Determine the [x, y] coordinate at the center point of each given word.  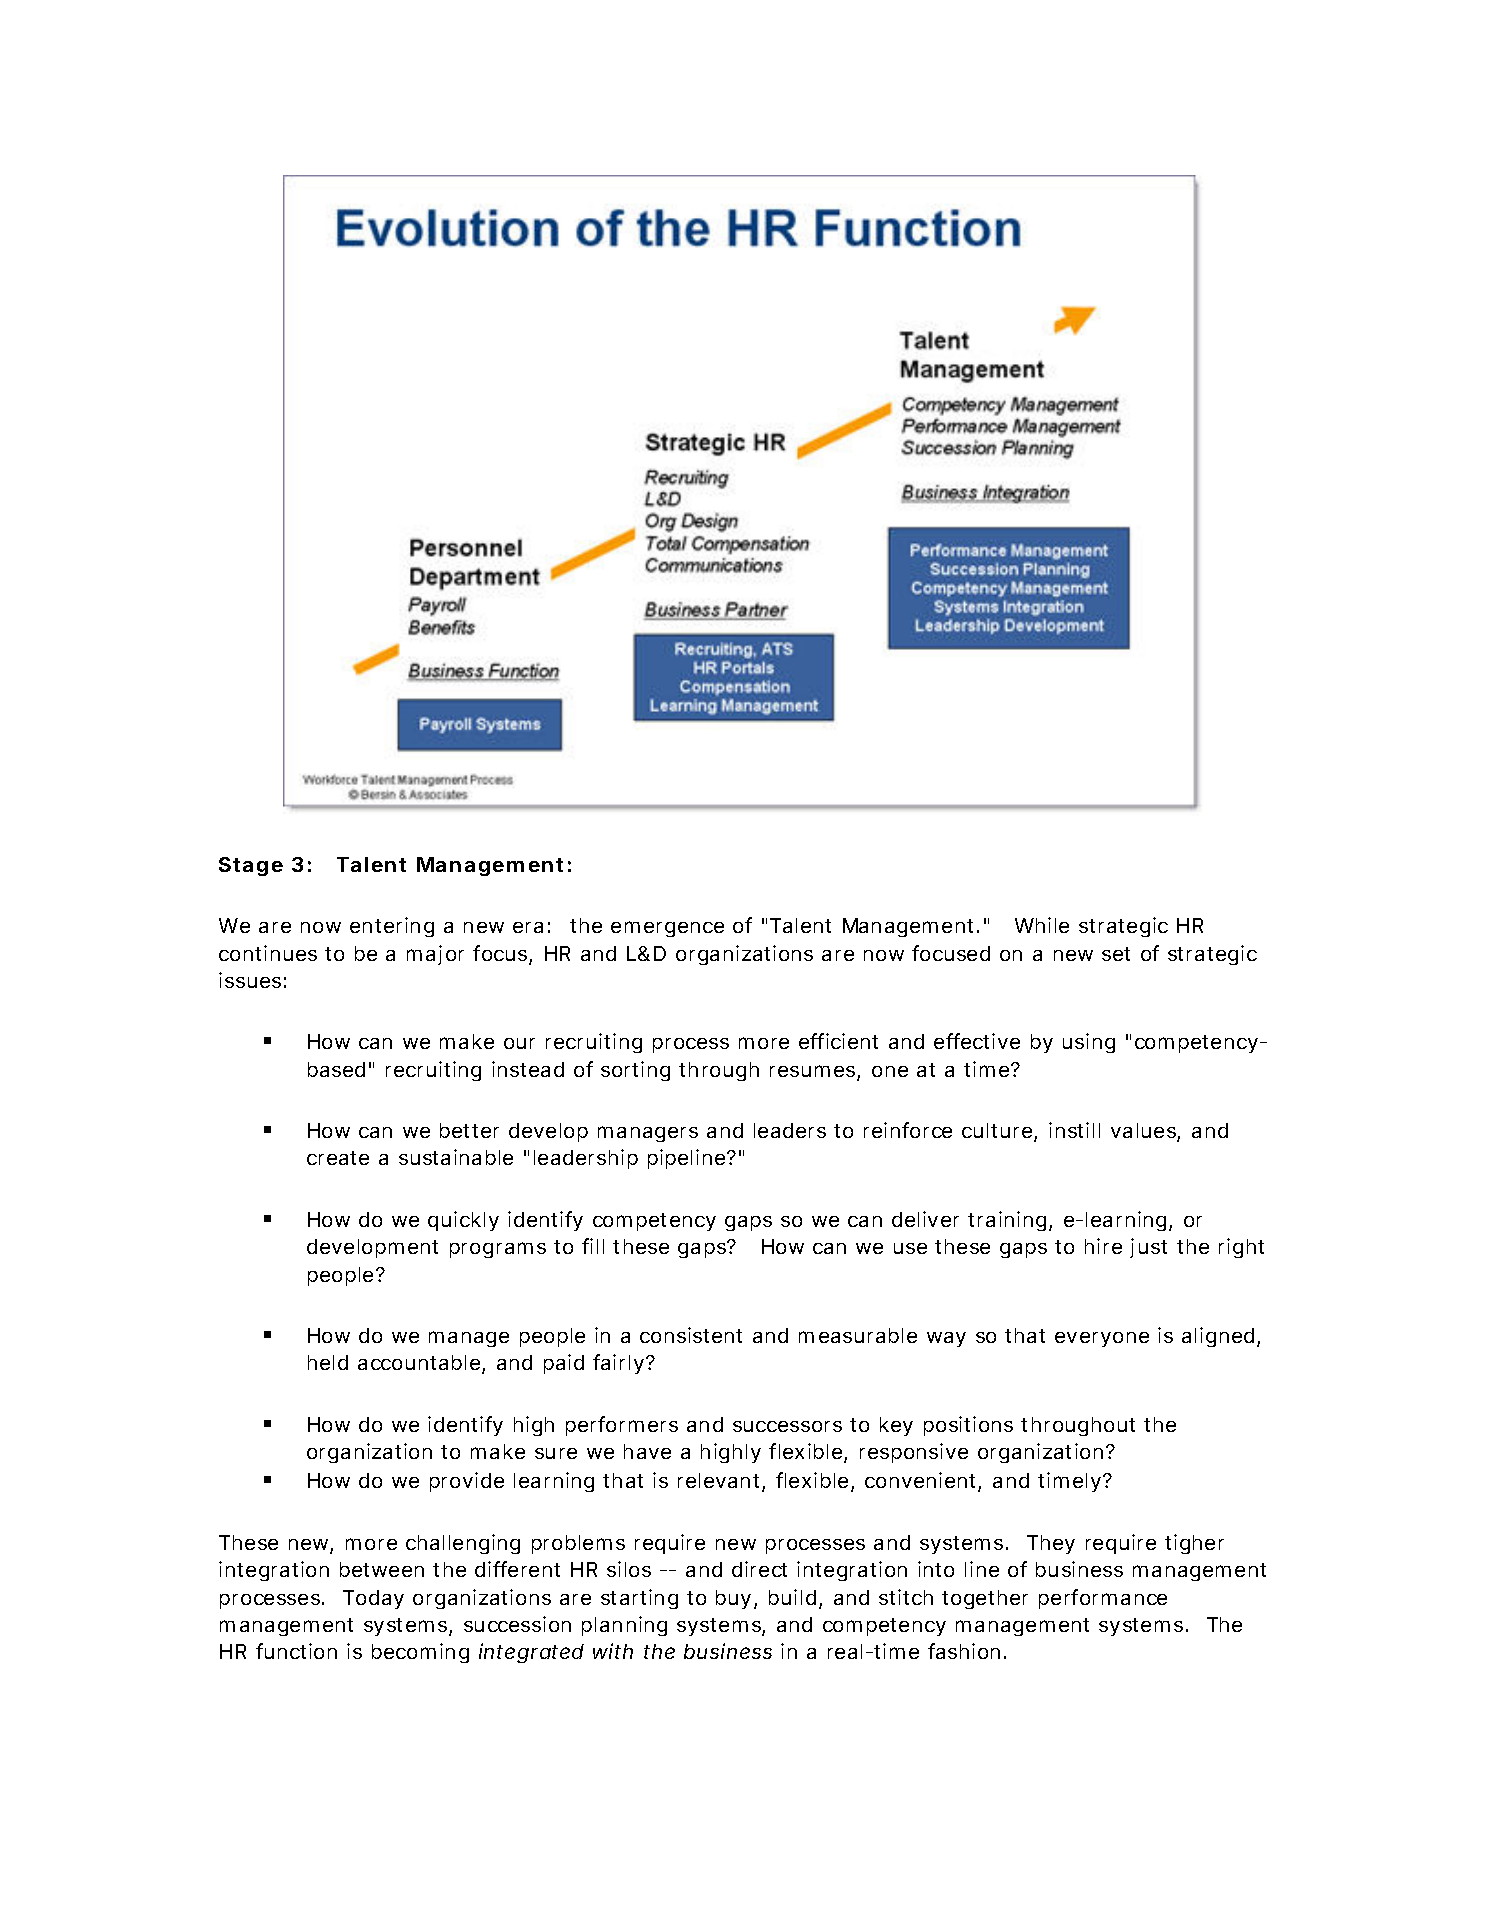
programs [498, 1250]
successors [787, 1426]
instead [528, 1069]
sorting [635, 1071]
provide [467, 1482]
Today [373, 1599]
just [1148, 1248]
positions [968, 1426]
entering [392, 927]
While [1042, 925]
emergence [667, 929]
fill [593, 1246]
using [1089, 1043]
